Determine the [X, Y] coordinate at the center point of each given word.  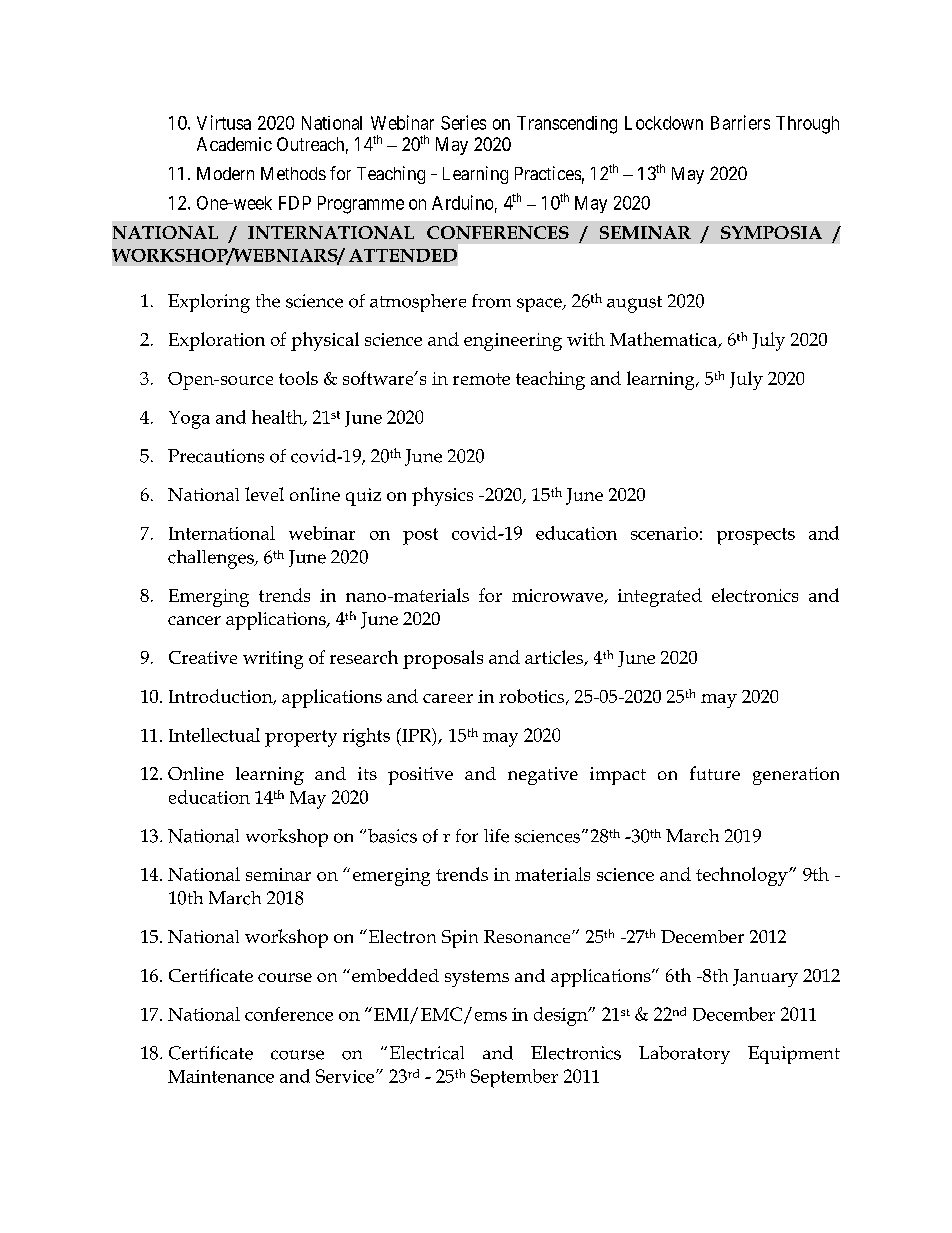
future [715, 773]
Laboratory [684, 1055]
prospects [756, 536]
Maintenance [221, 1076]
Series [463, 122]
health [278, 418]
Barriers [740, 122]
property [301, 738]
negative [543, 776]
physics [442, 496]
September [514, 1078]
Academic [234, 144]
